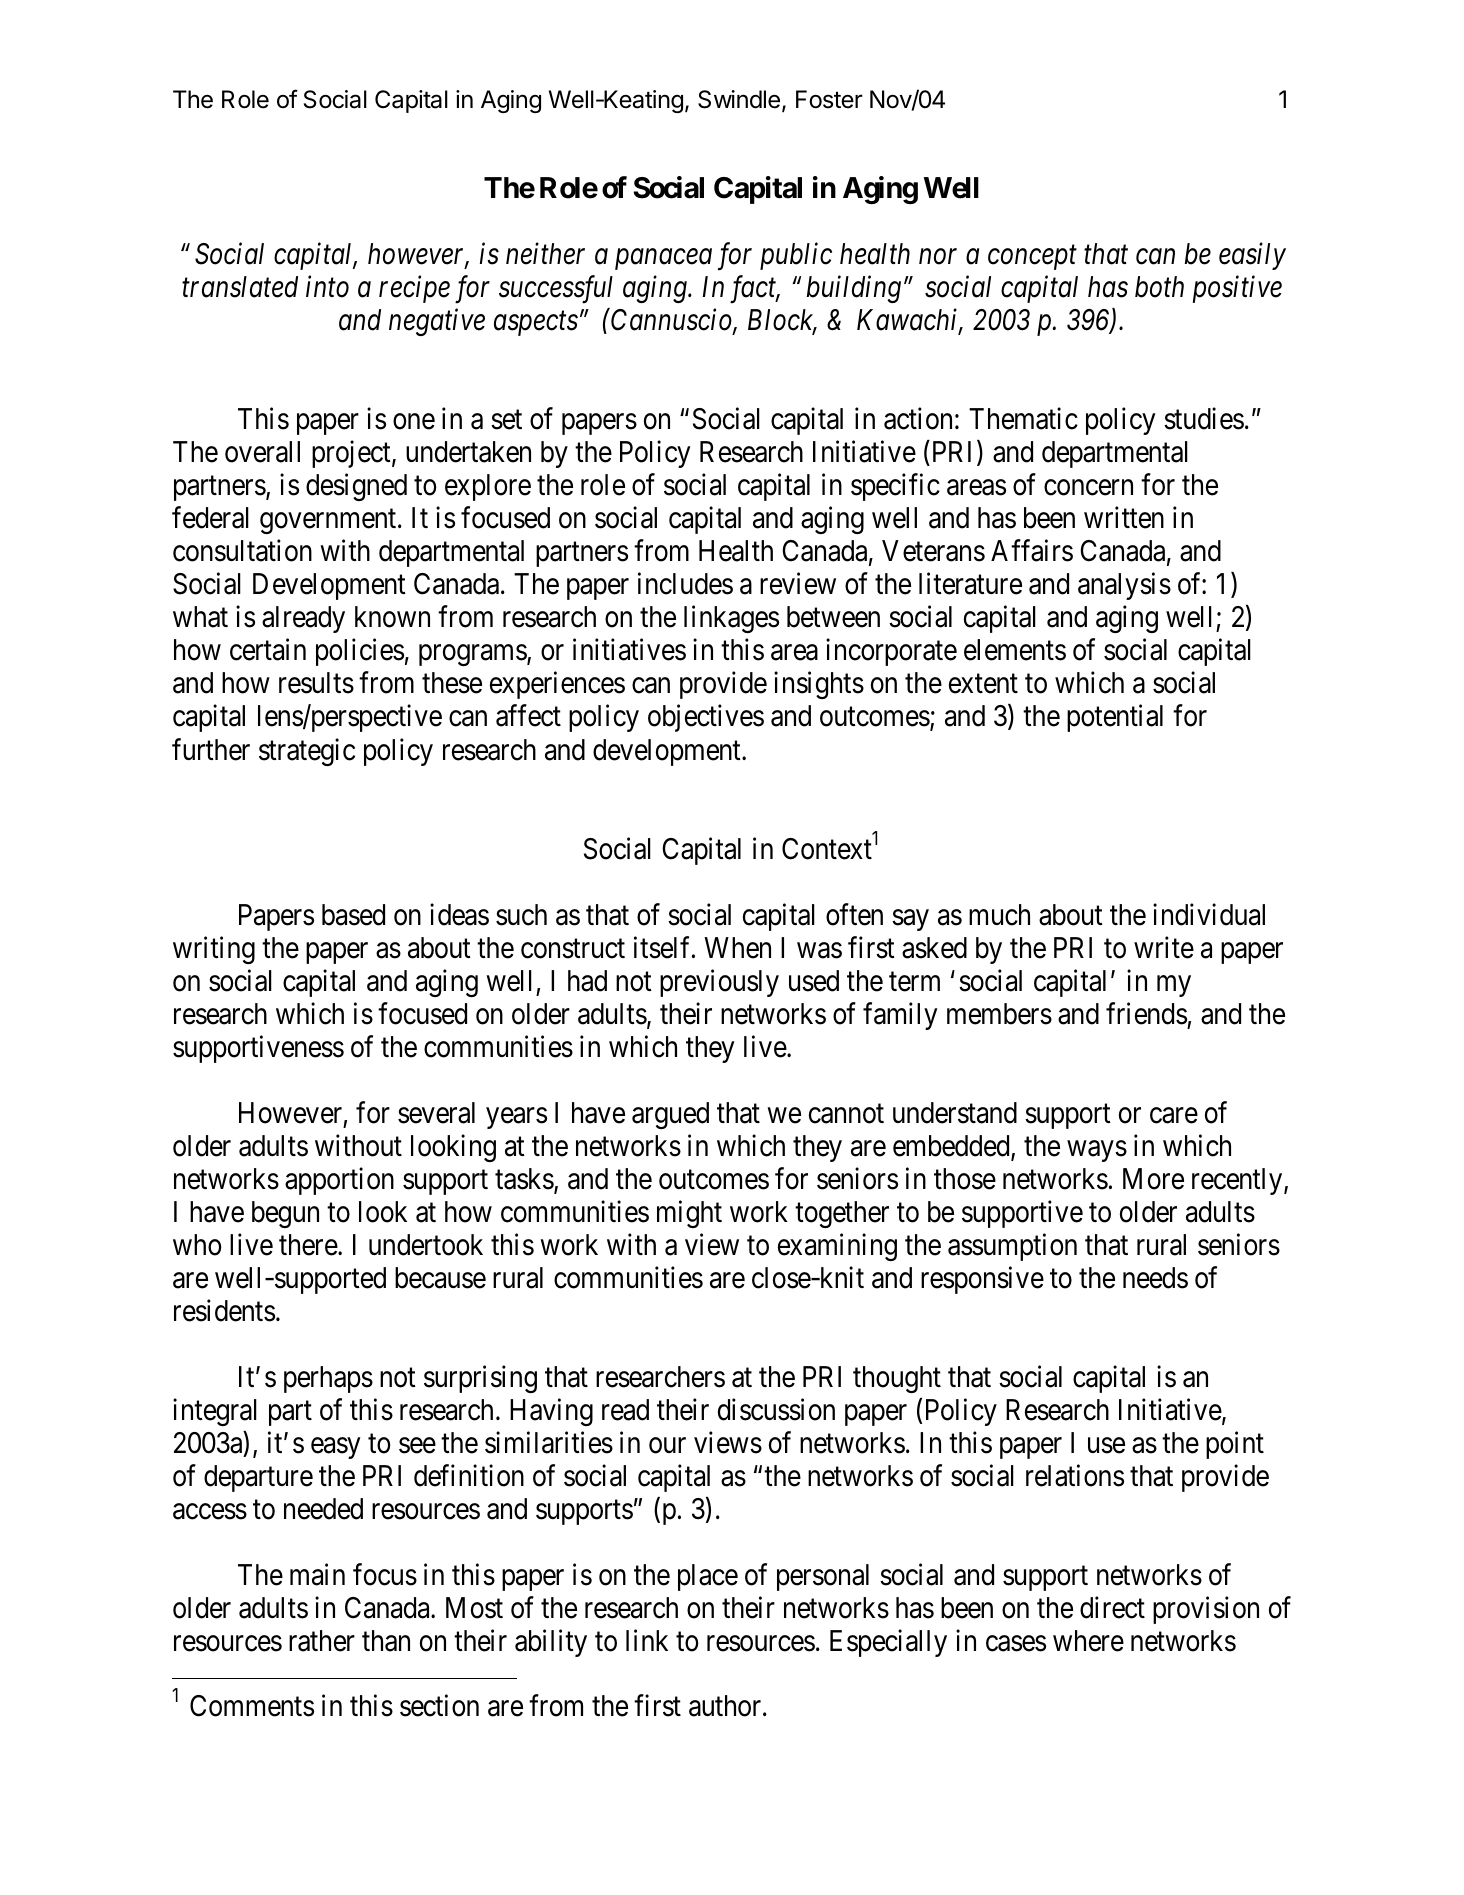 This screenshot has width=1464, height=1895. Describe the element at coordinates (1088, 1641) in the screenshot. I see `where` at that location.
